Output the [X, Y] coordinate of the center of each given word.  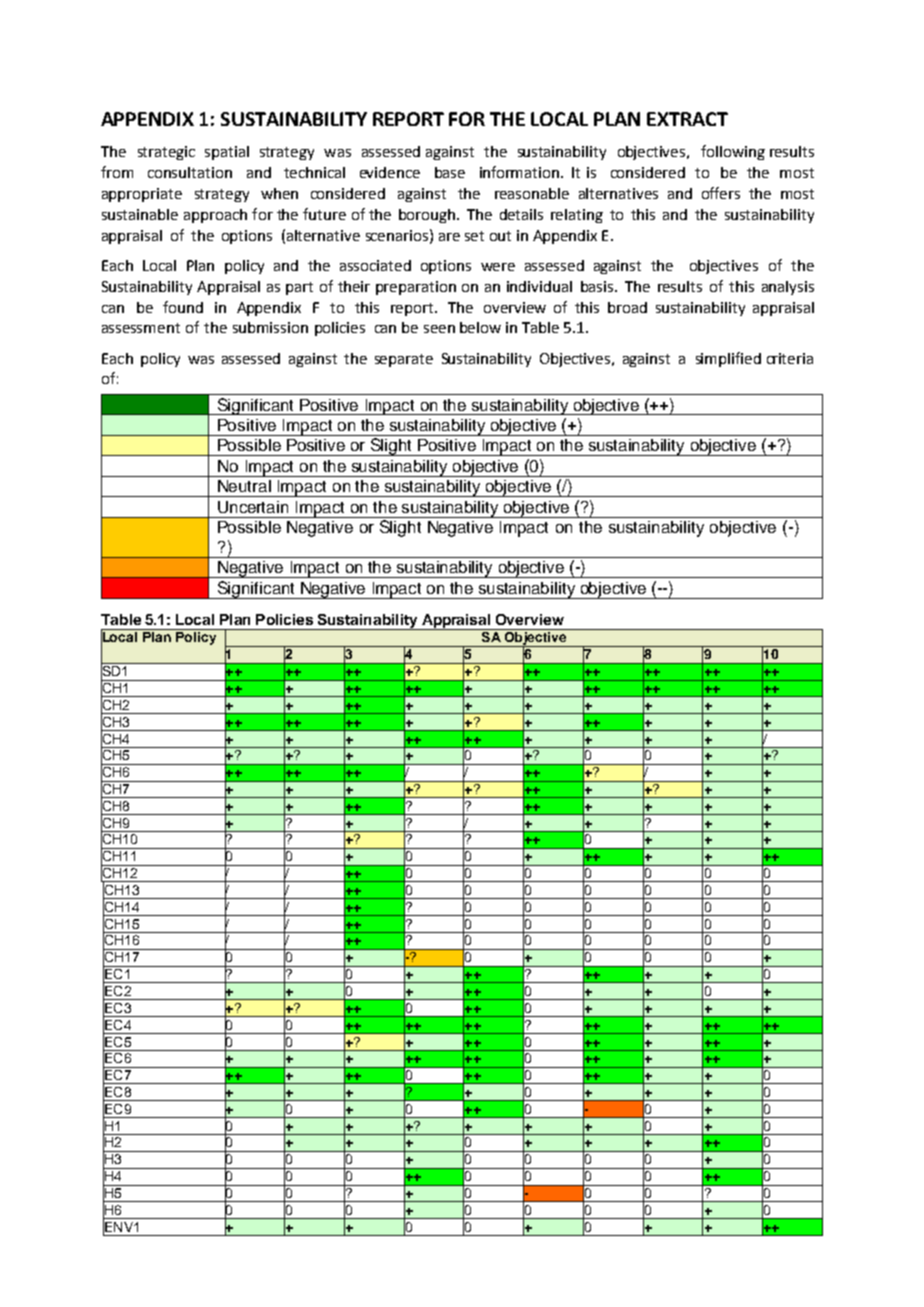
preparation [416, 288]
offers [721, 193]
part [299, 288]
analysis [788, 288]
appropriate [142, 195]
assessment [141, 328]
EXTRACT [687, 119]
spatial [227, 153]
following [733, 152]
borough [428, 216]
